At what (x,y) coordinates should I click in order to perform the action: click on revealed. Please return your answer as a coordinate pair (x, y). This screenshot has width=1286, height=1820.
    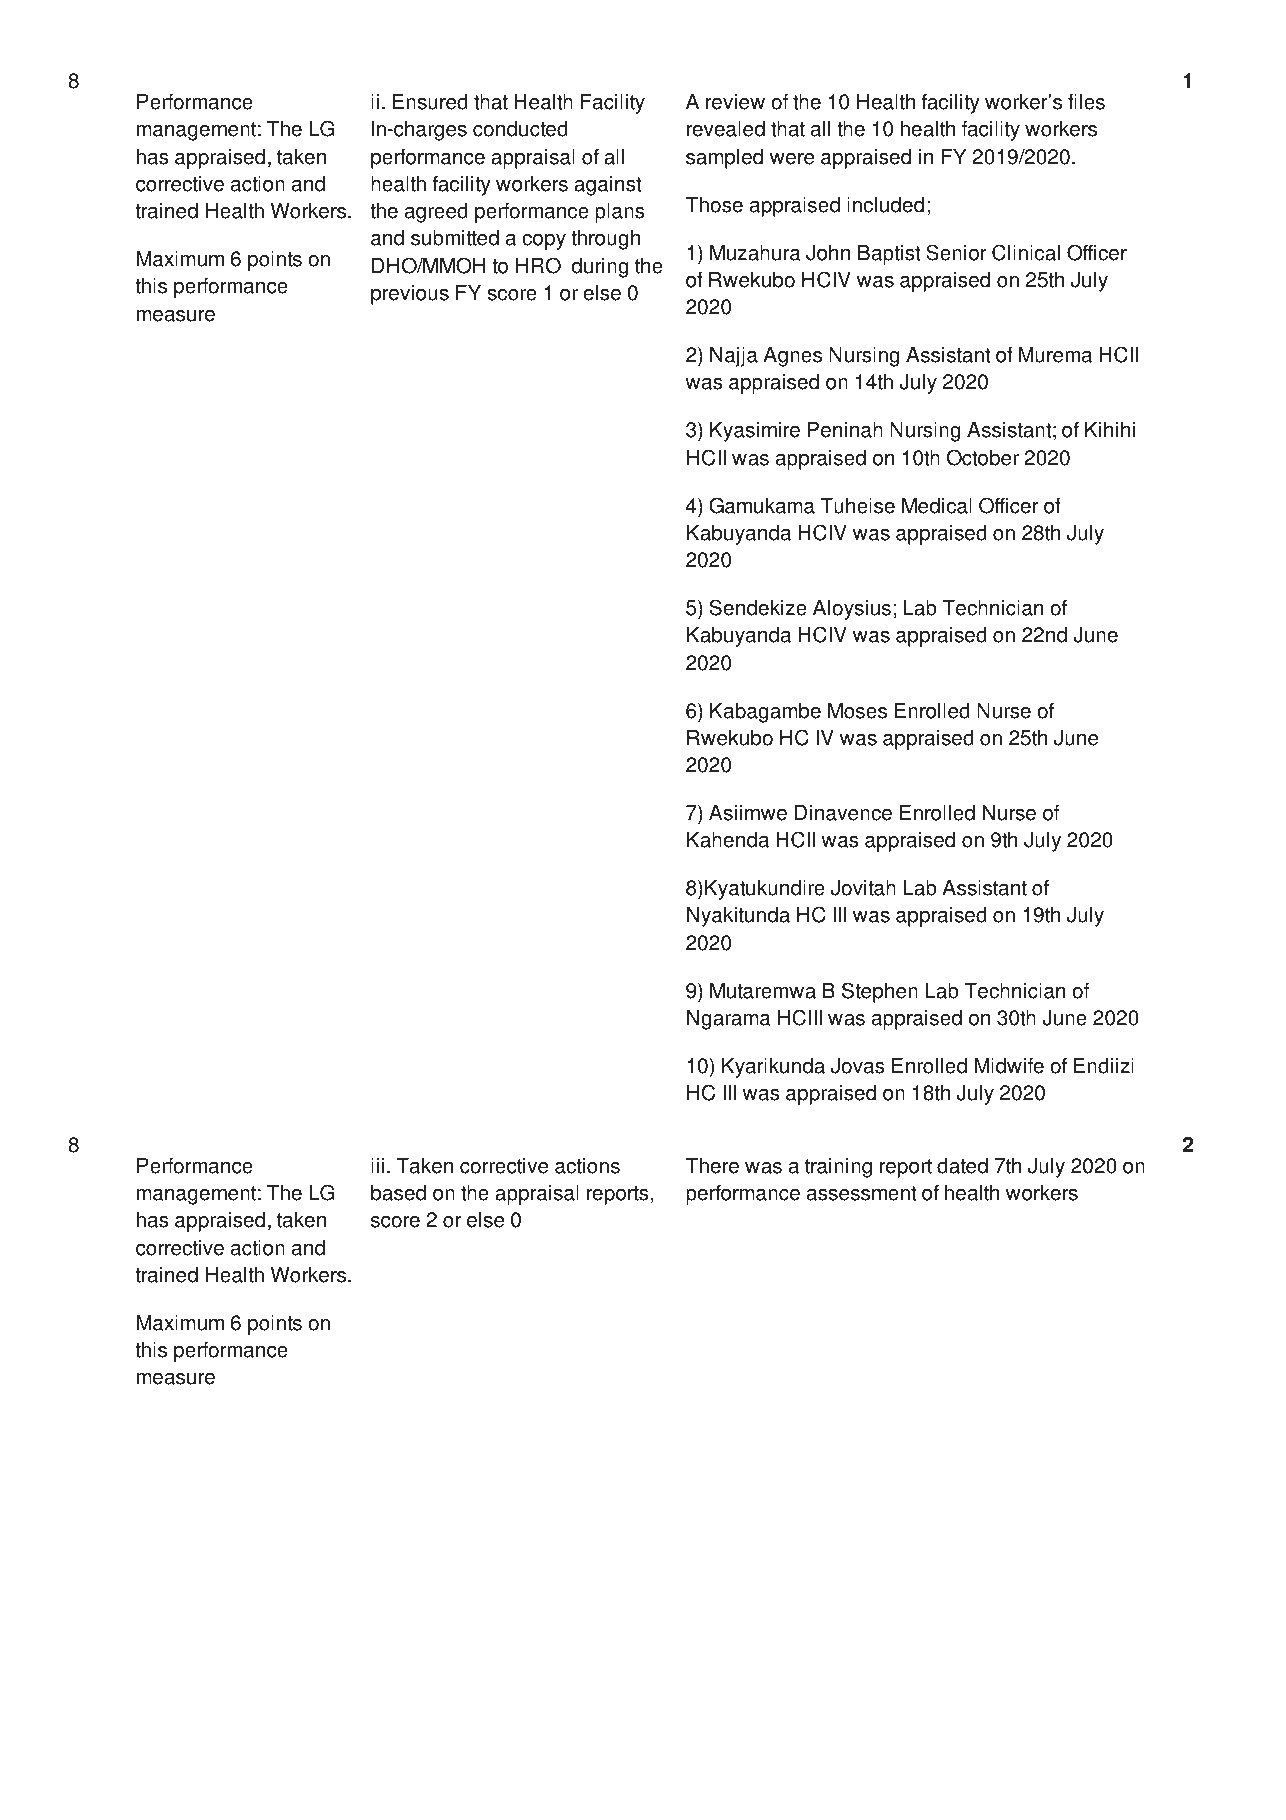
    Looking at the image, I should click on (726, 129).
